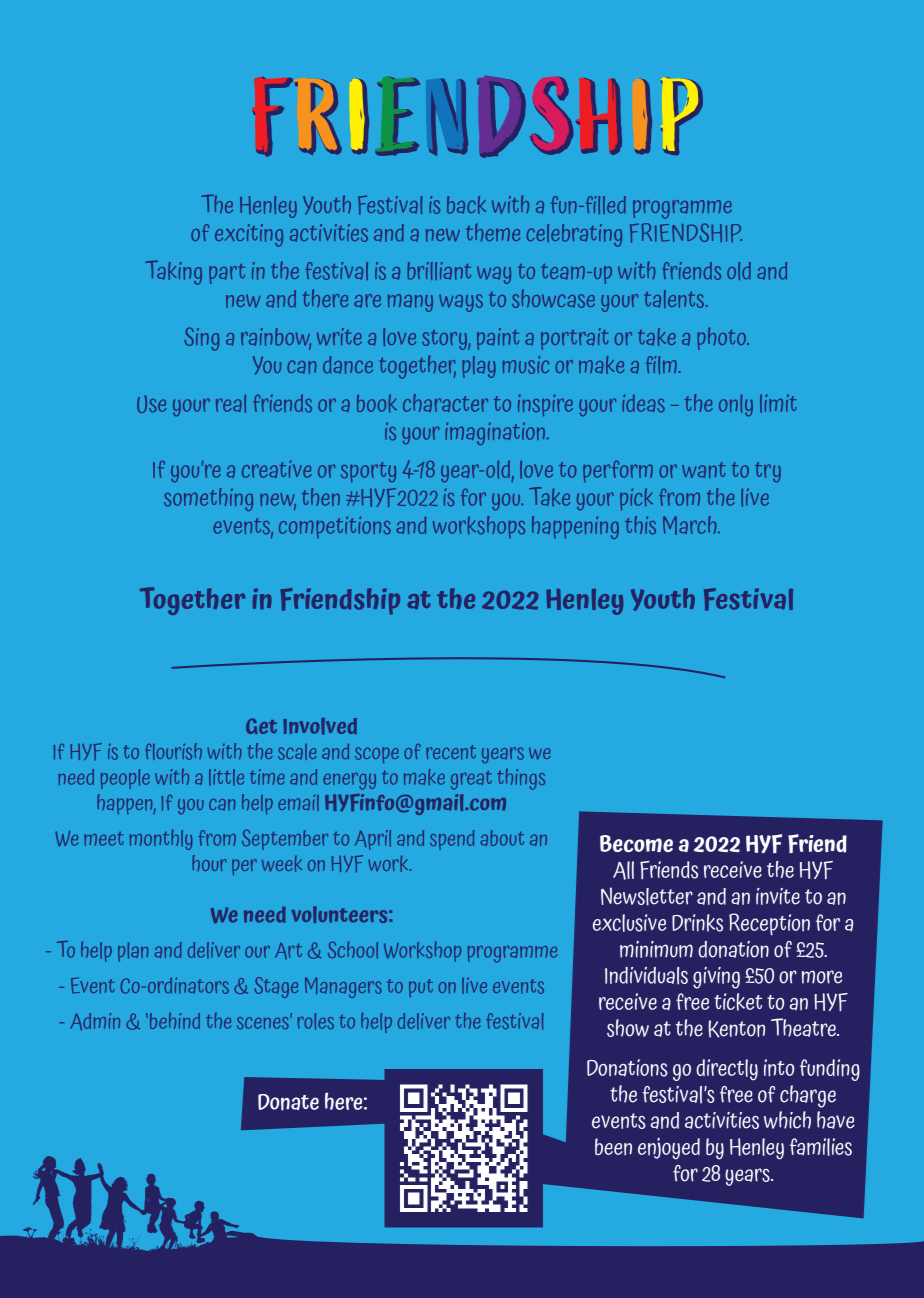  I want to click on theme, so click(493, 232).
